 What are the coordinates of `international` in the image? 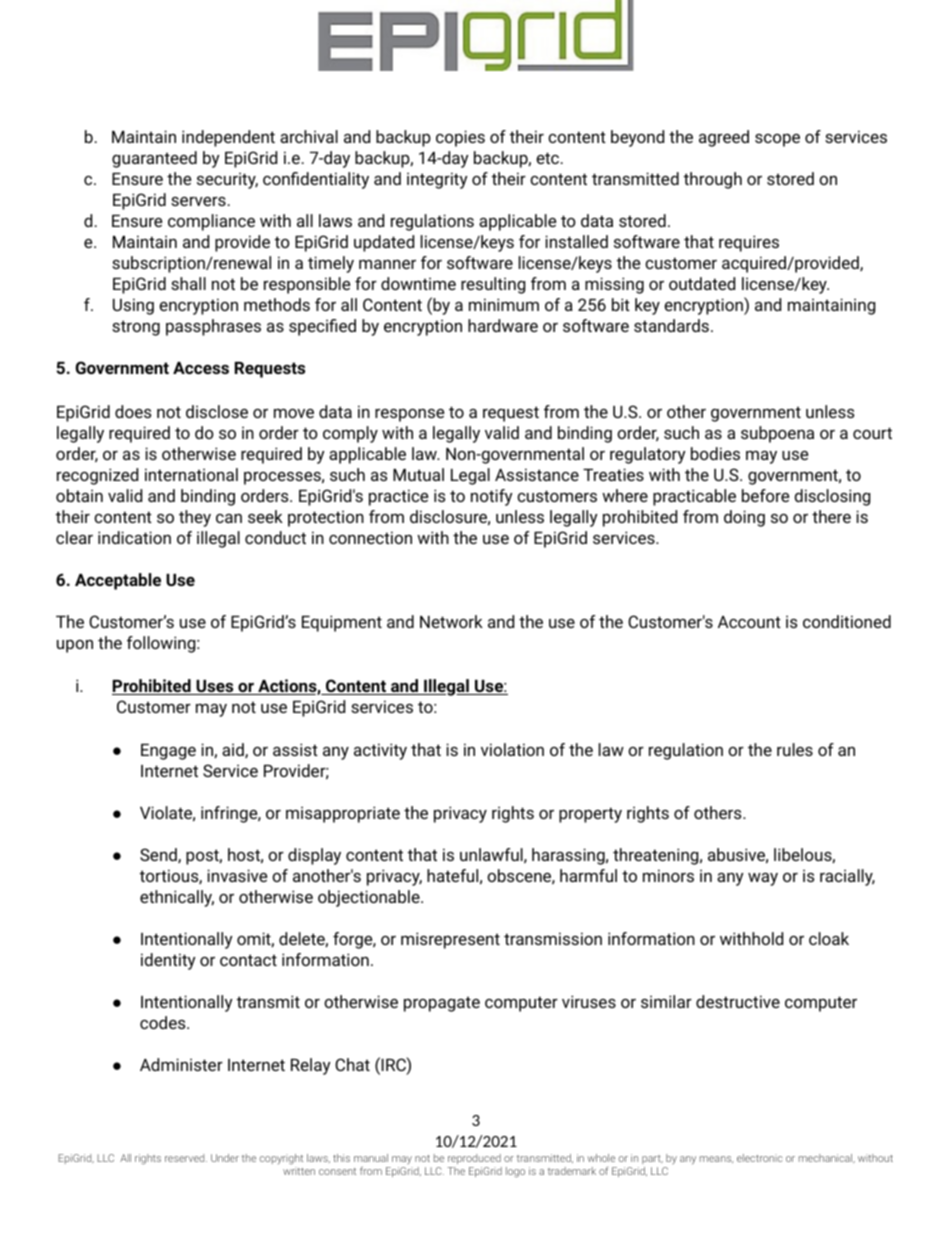 It's located at (191, 474).
